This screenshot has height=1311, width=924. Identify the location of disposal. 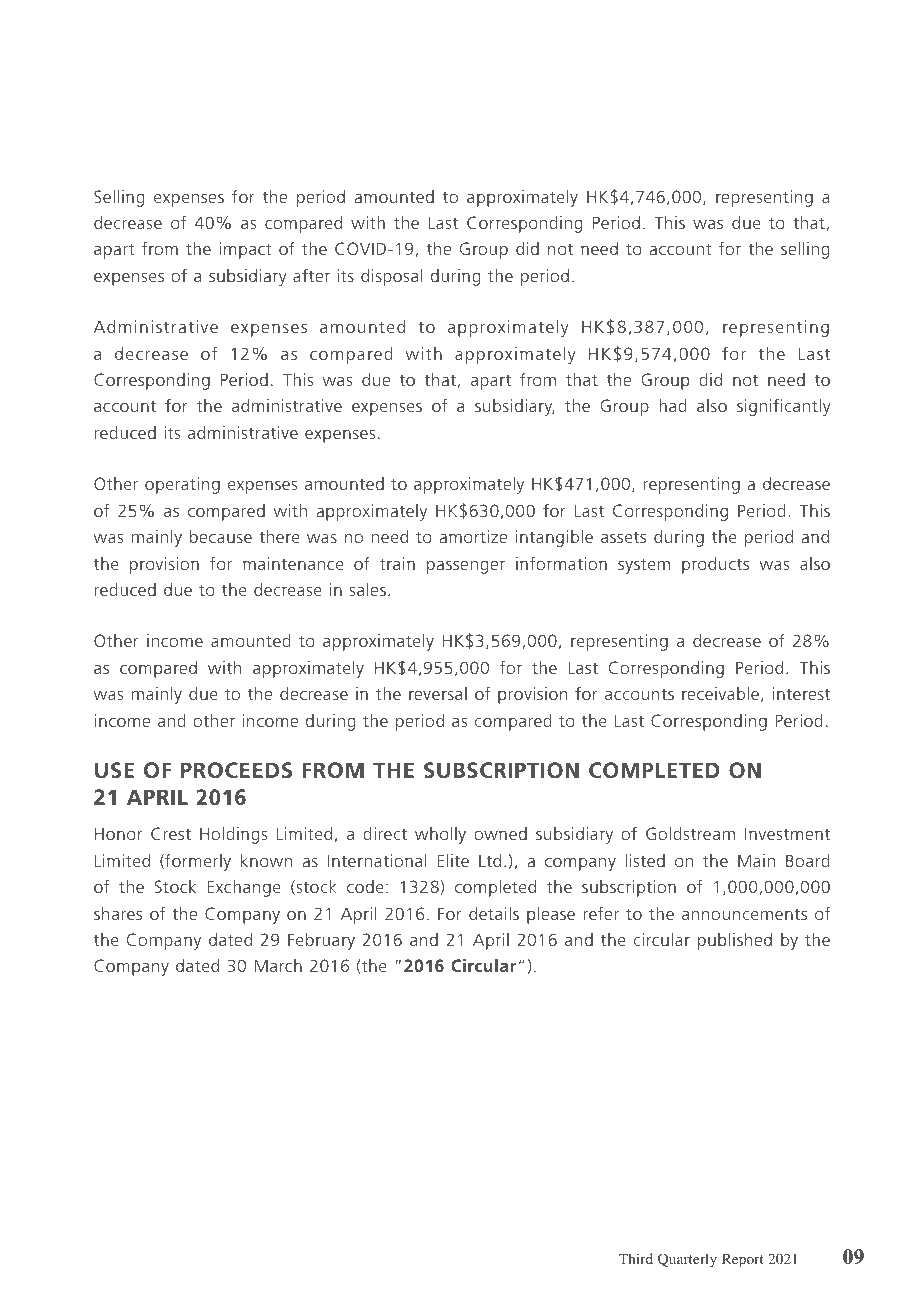
(392, 277).
